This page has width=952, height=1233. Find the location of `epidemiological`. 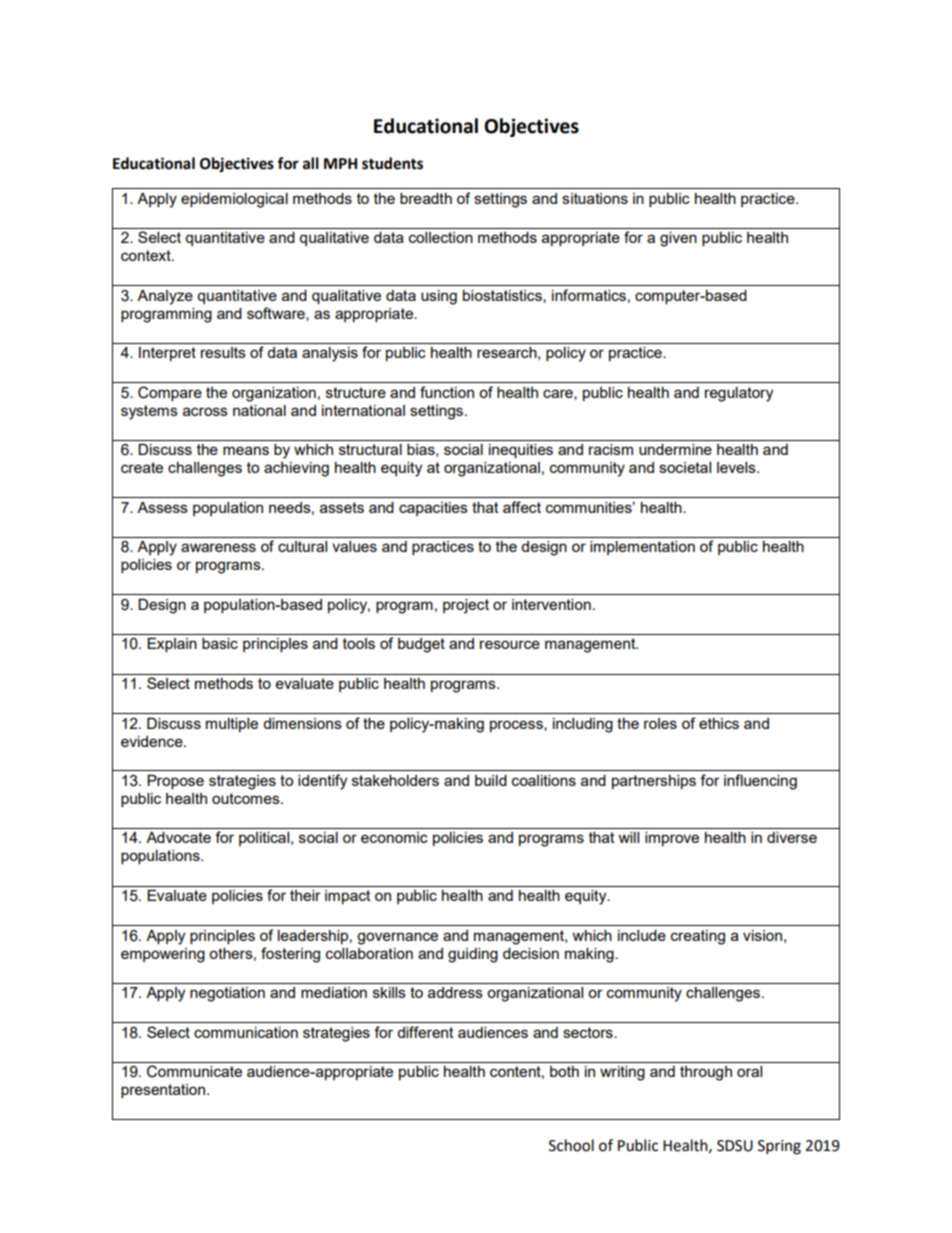

epidemiological is located at coordinates (234, 200).
